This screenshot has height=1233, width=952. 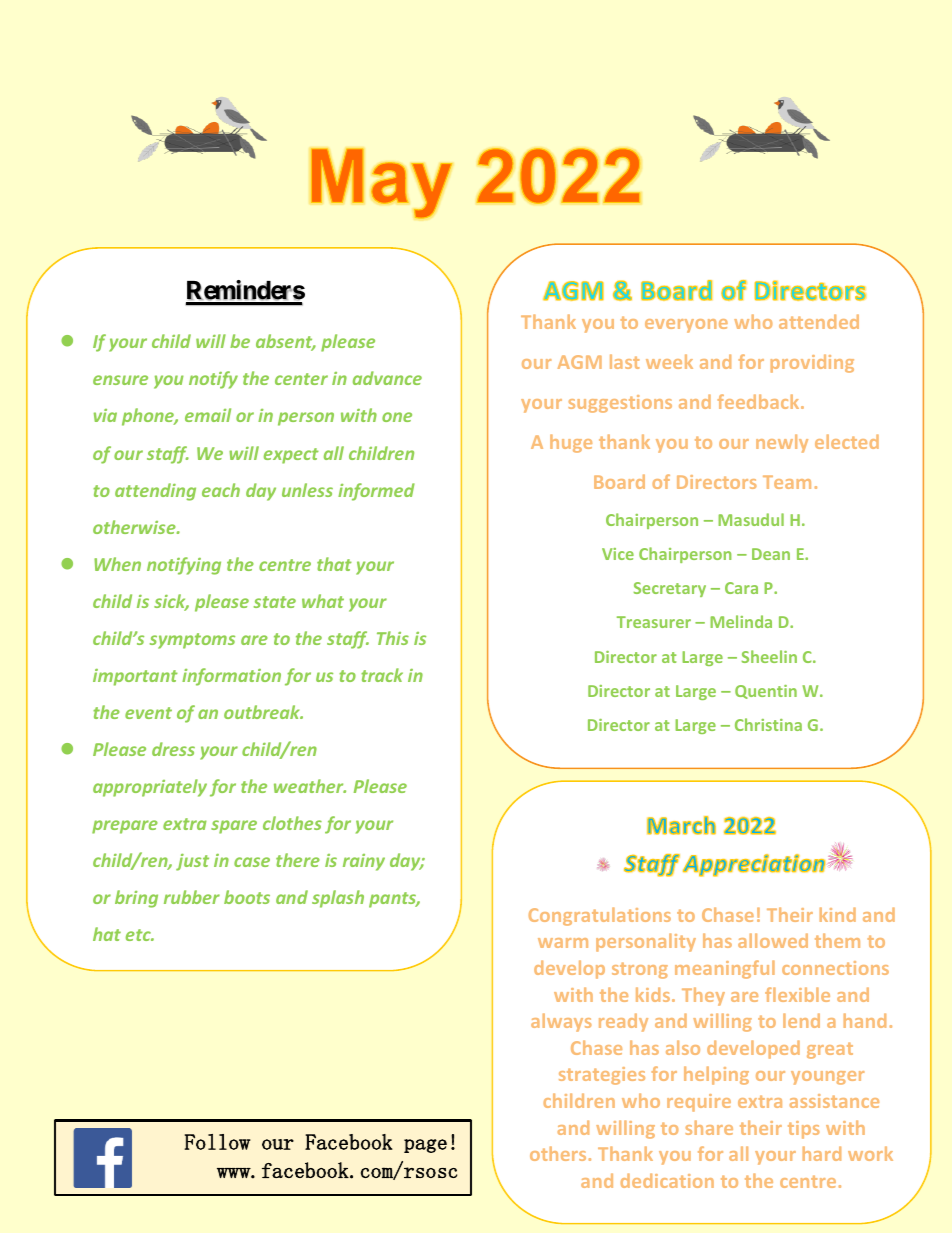 What do you see at coordinates (217, 1142) in the screenshot?
I see `Follow` at bounding box center [217, 1142].
